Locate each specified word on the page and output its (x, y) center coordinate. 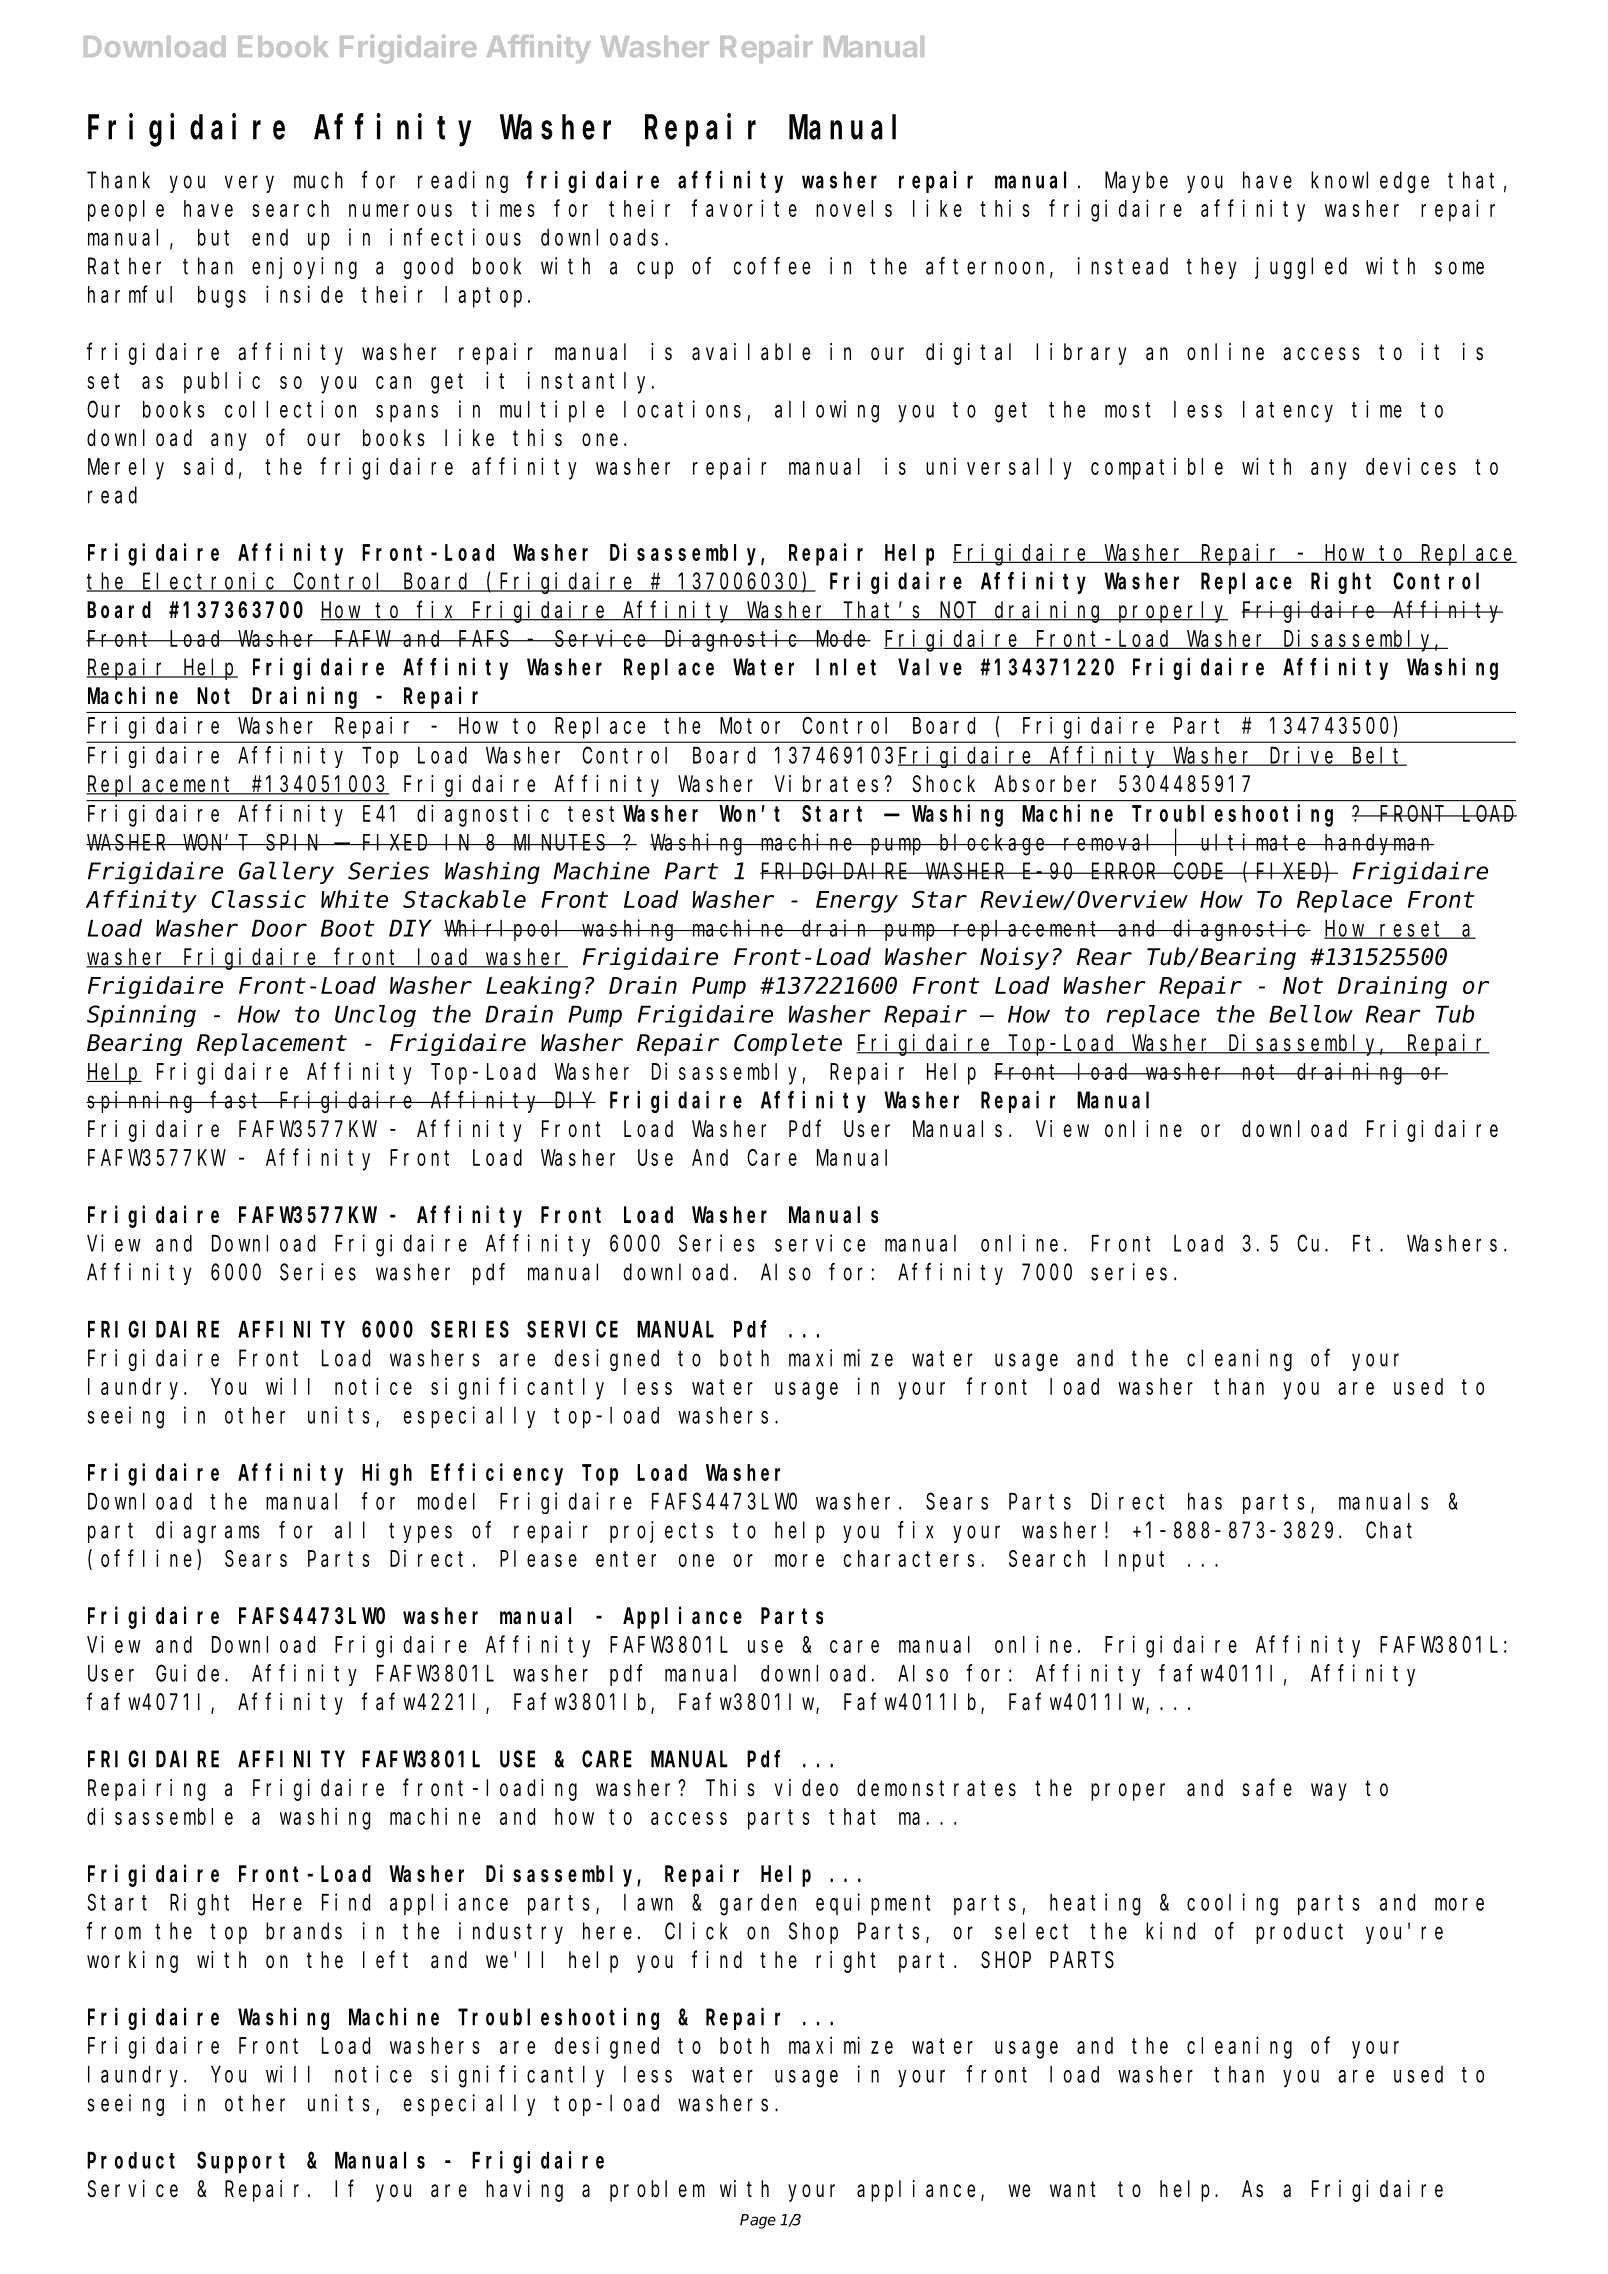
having (524, 2191)
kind (1170, 1931)
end (270, 237)
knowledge (1370, 182)
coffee (772, 266)
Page (758, 2221)
